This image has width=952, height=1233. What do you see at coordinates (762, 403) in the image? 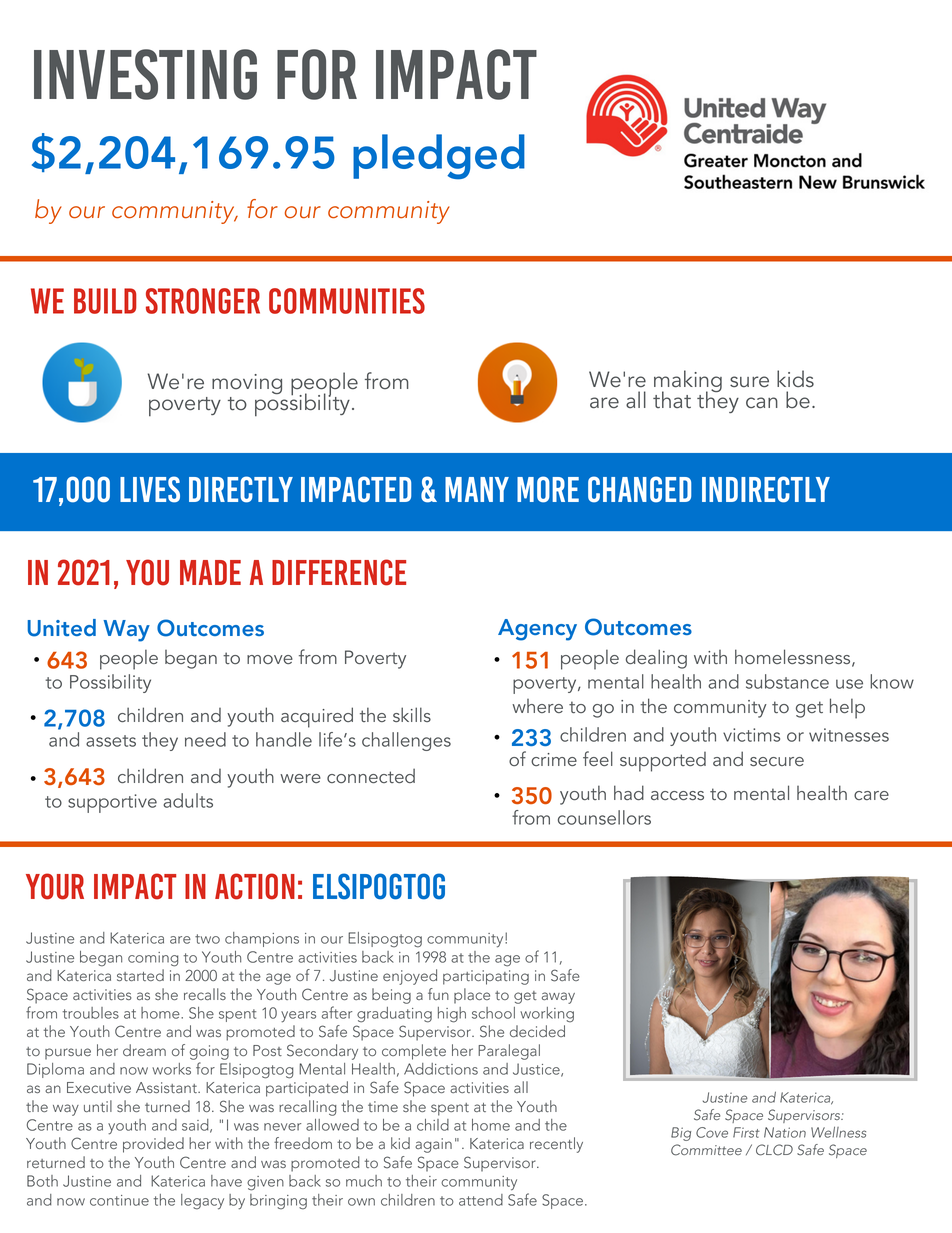
I see `can` at bounding box center [762, 403].
